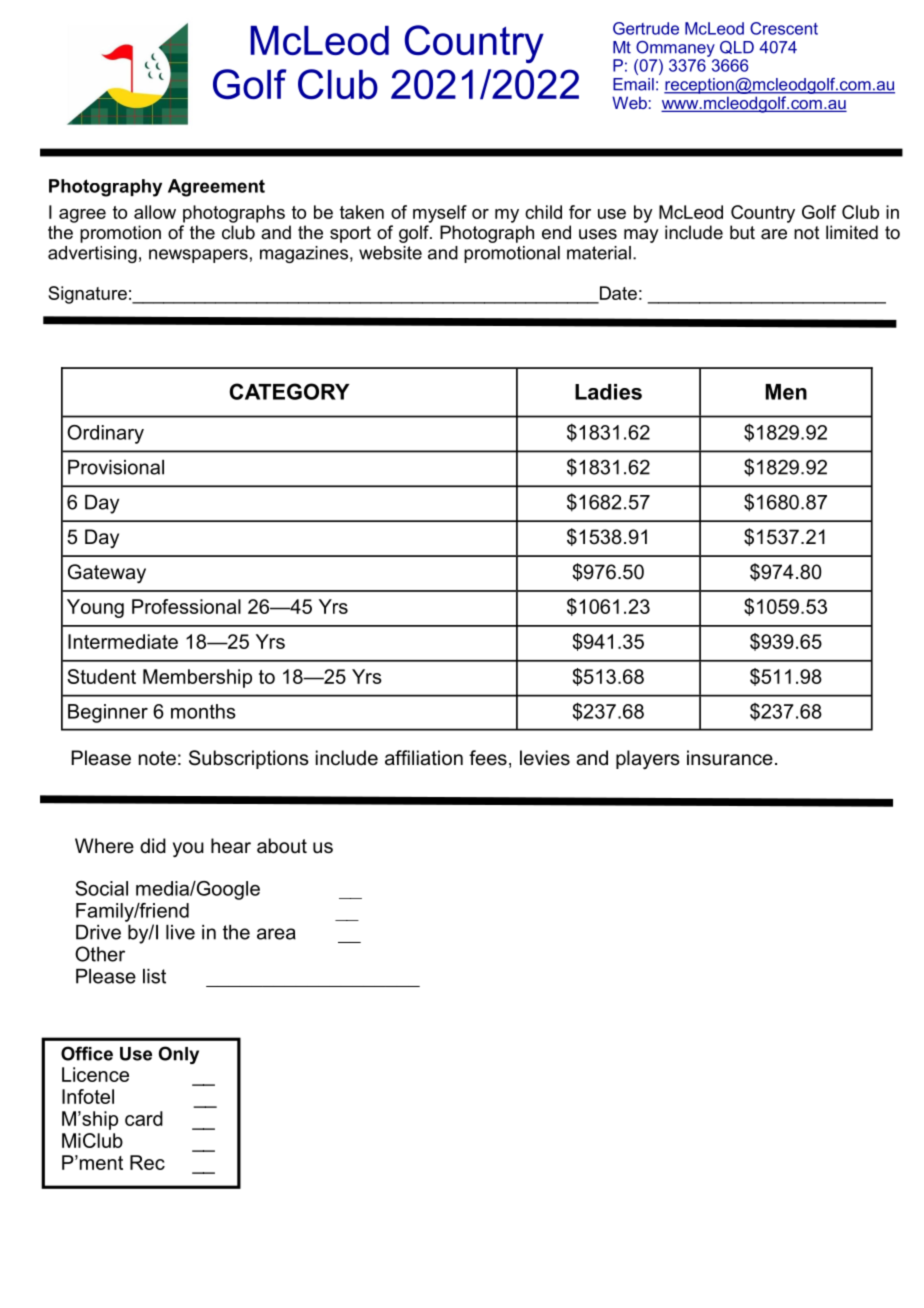  I want to click on Only, so click(179, 1055).
